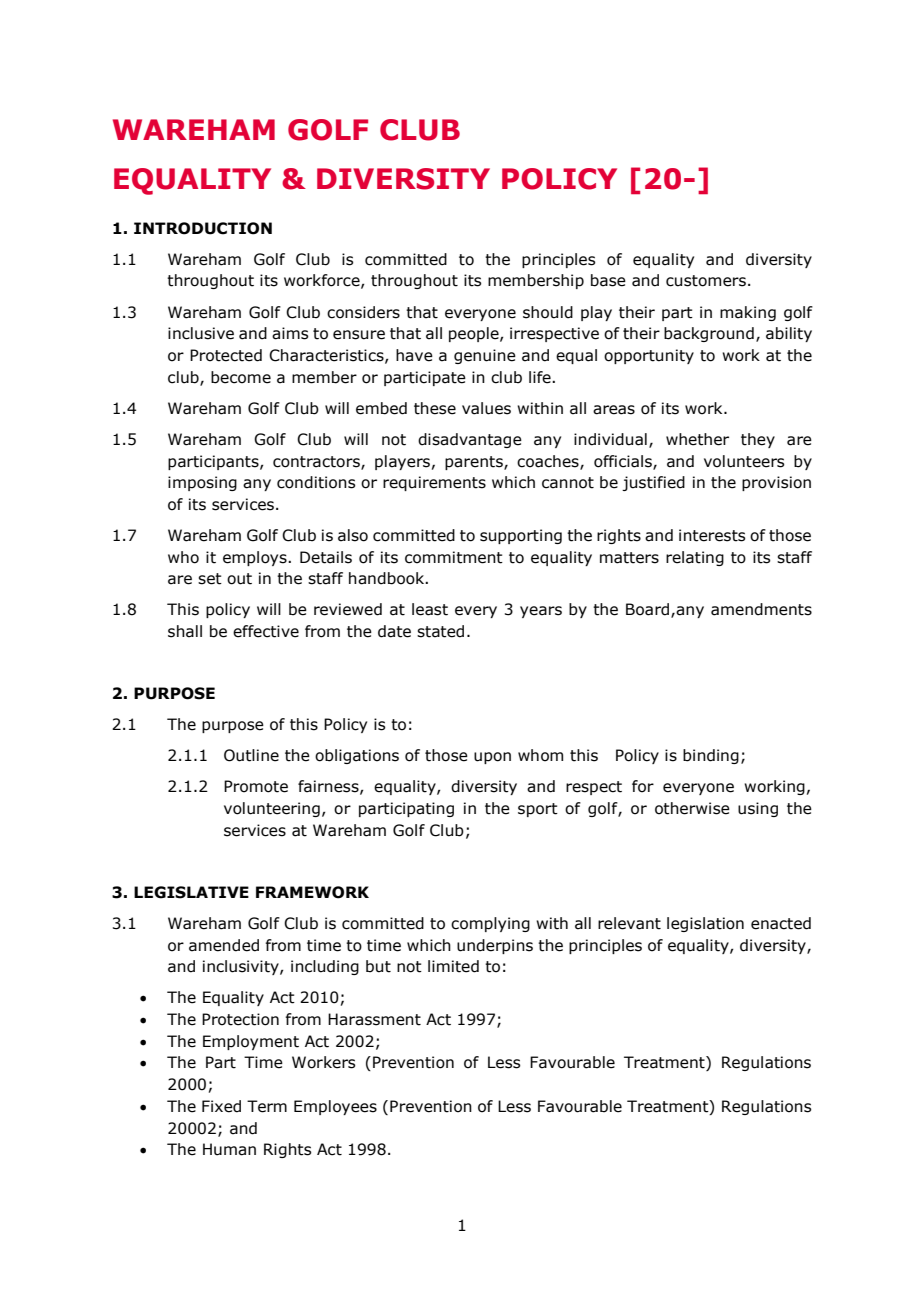  Describe the element at coordinates (267, 1106) in the page. I see `Term` at that location.
